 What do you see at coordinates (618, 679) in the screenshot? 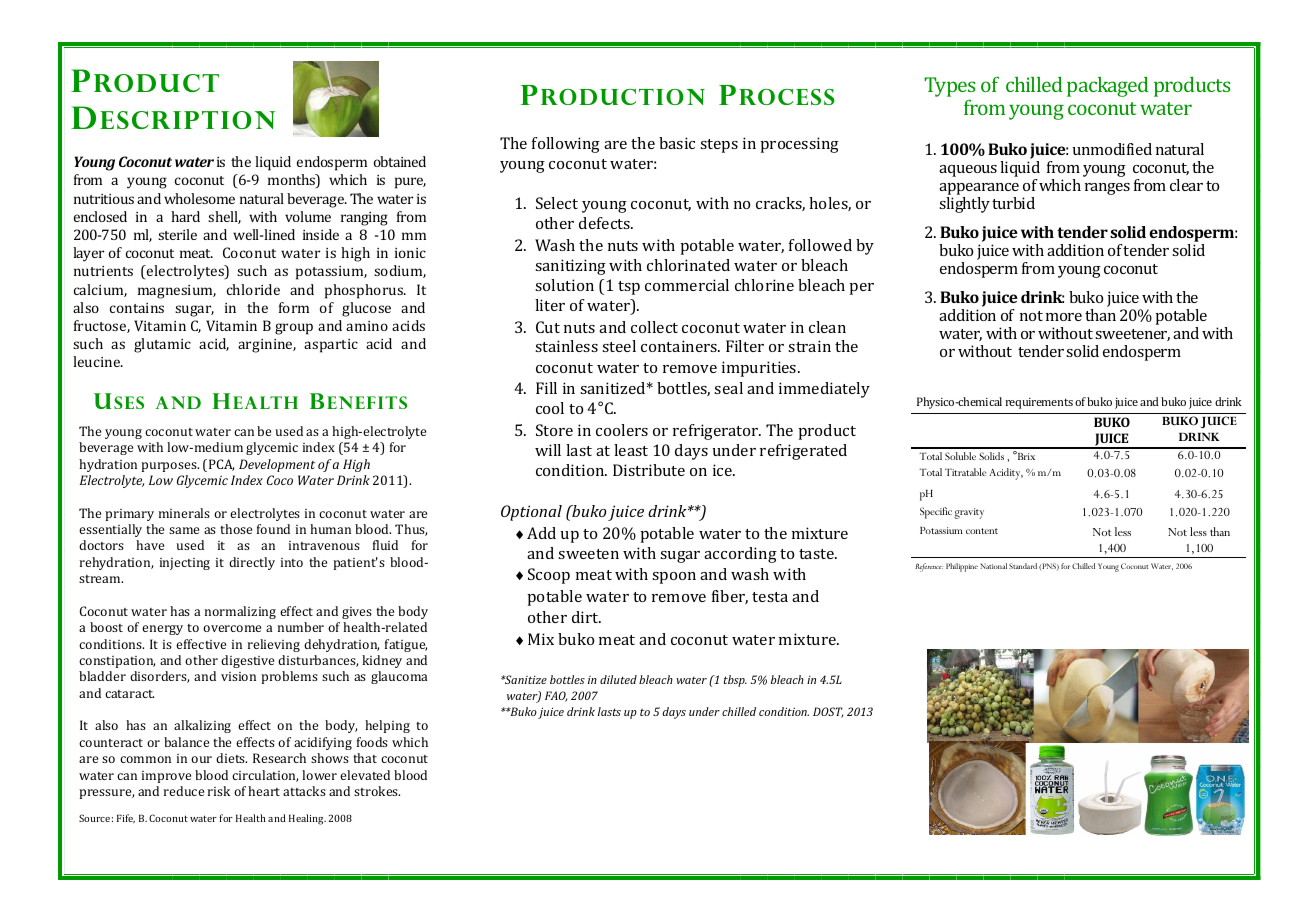
I see `diluted` at bounding box center [618, 679].
